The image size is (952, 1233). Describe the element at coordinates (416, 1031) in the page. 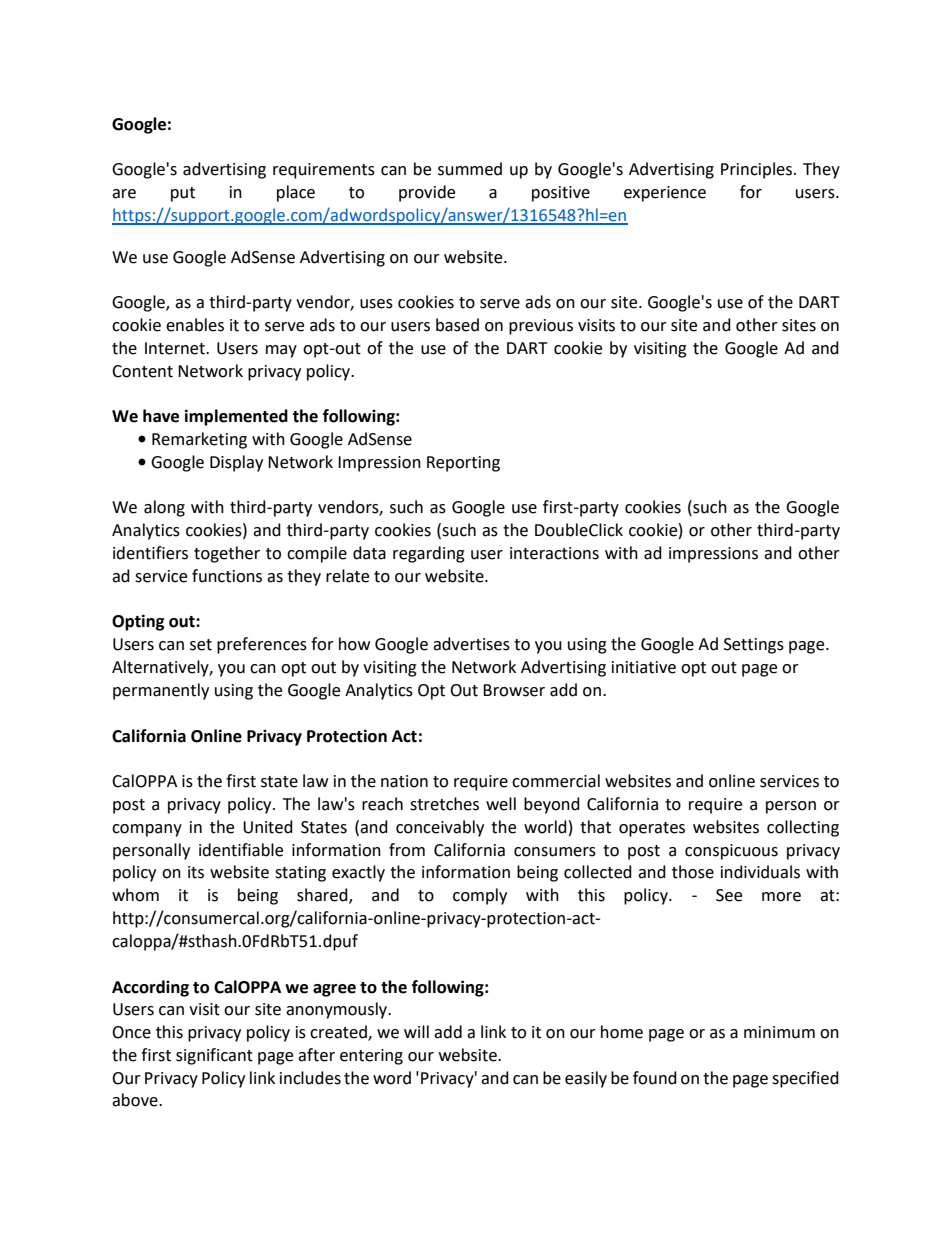

I see `will` at that location.
